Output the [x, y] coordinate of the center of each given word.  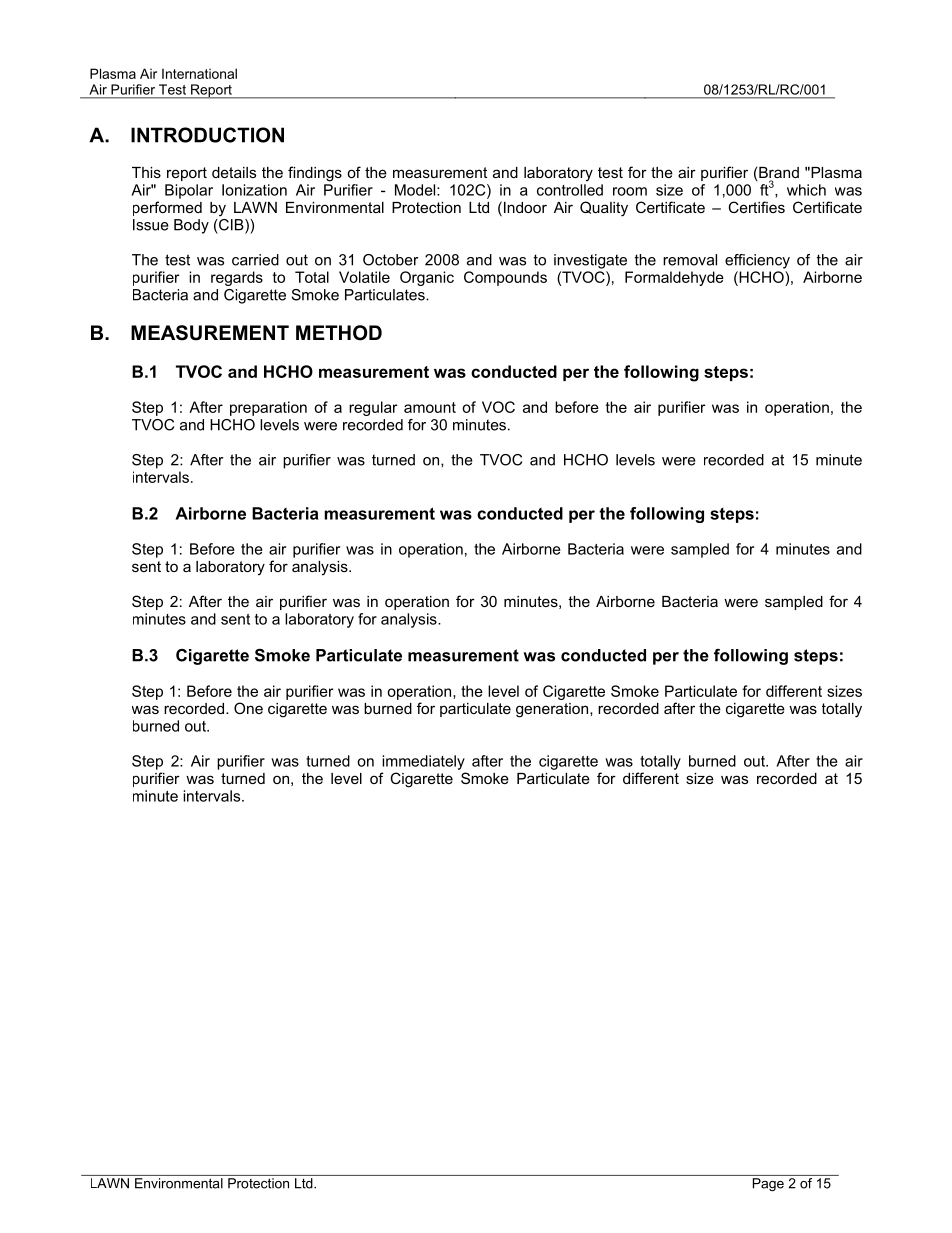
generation [553, 710]
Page [768, 1184]
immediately [423, 762]
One [248, 708]
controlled [570, 190]
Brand [778, 174]
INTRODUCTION [207, 135]
